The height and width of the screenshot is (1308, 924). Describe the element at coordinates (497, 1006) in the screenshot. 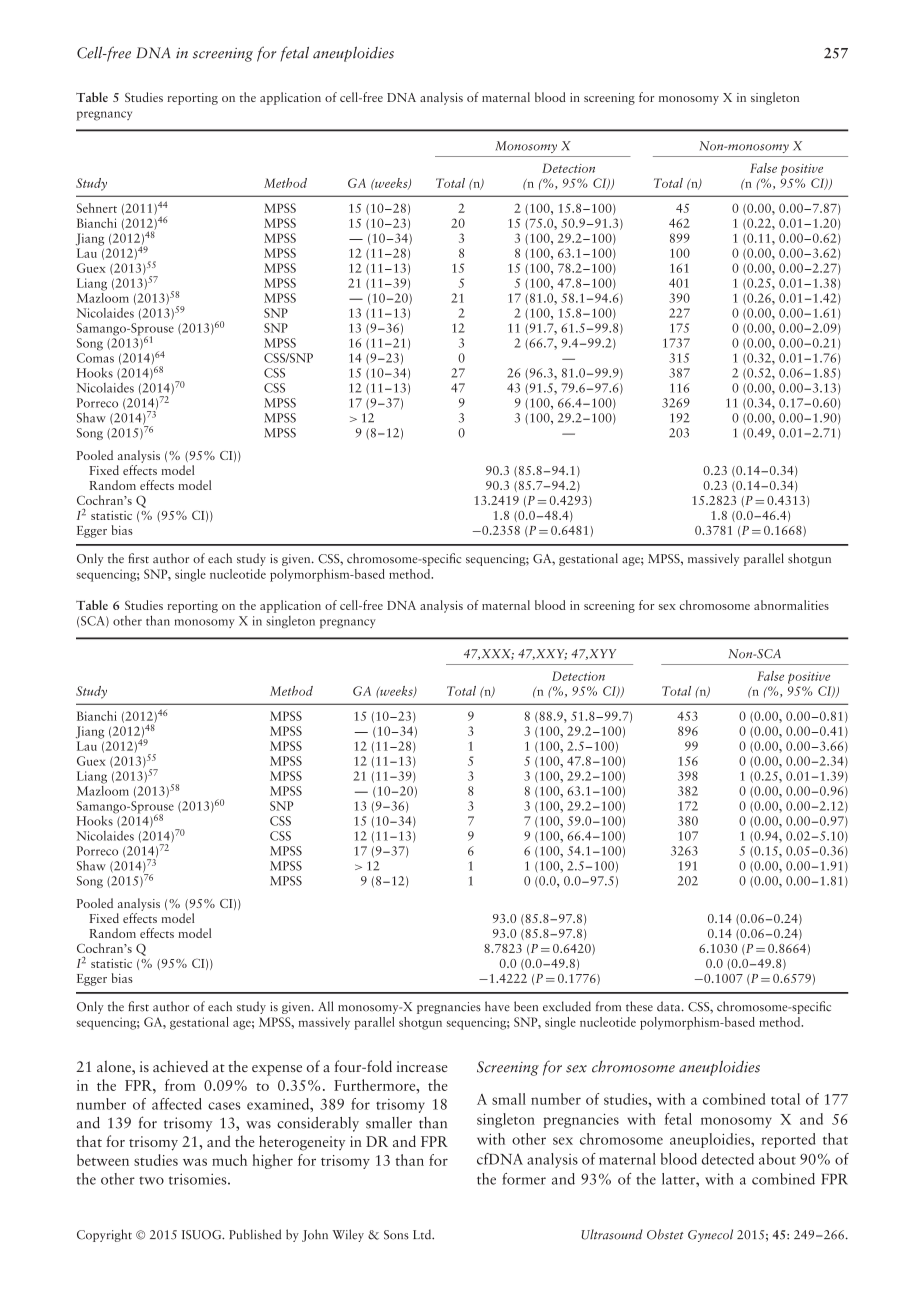

I see `have` at that location.
